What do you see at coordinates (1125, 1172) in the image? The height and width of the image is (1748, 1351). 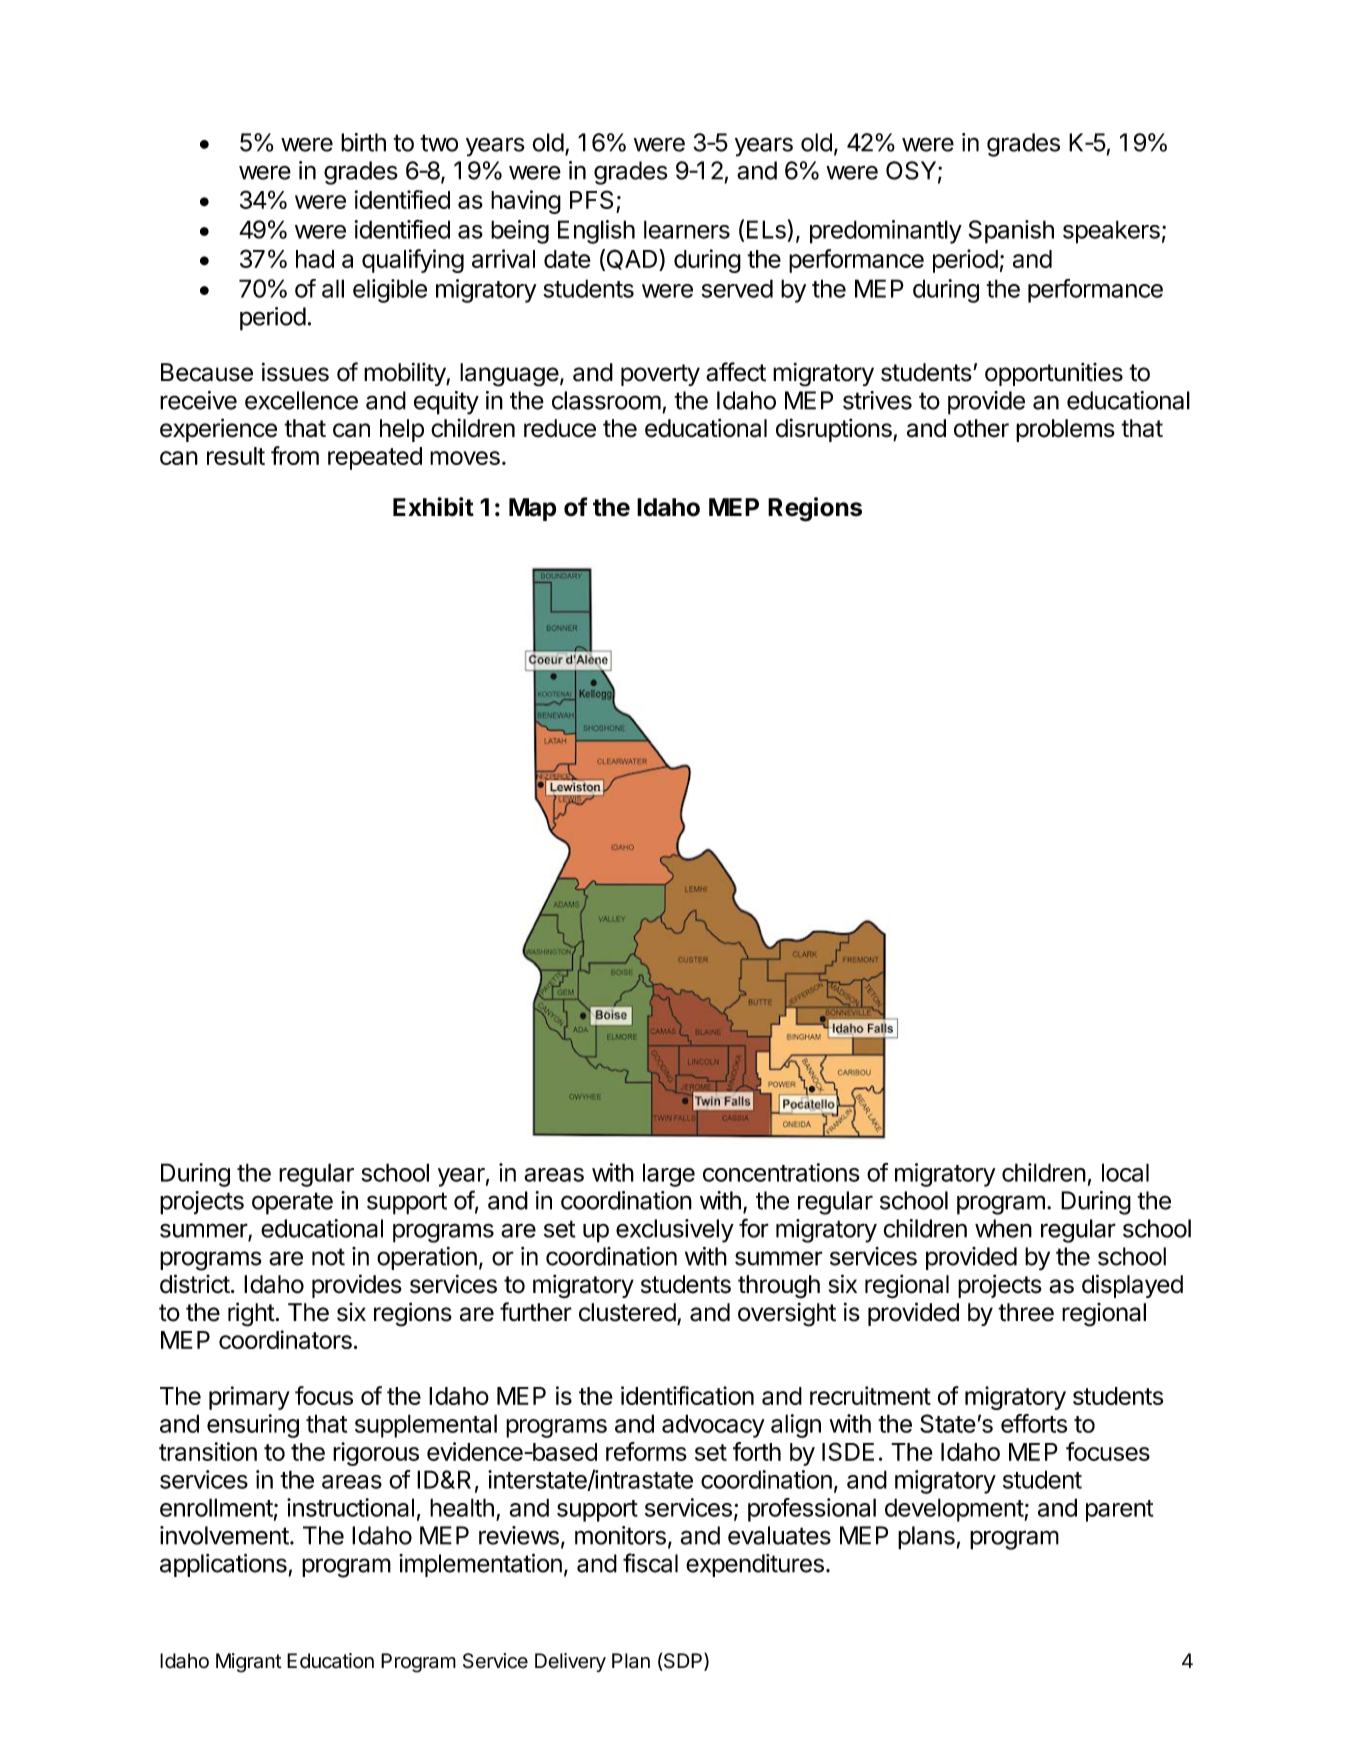 I see `local` at bounding box center [1125, 1172].
